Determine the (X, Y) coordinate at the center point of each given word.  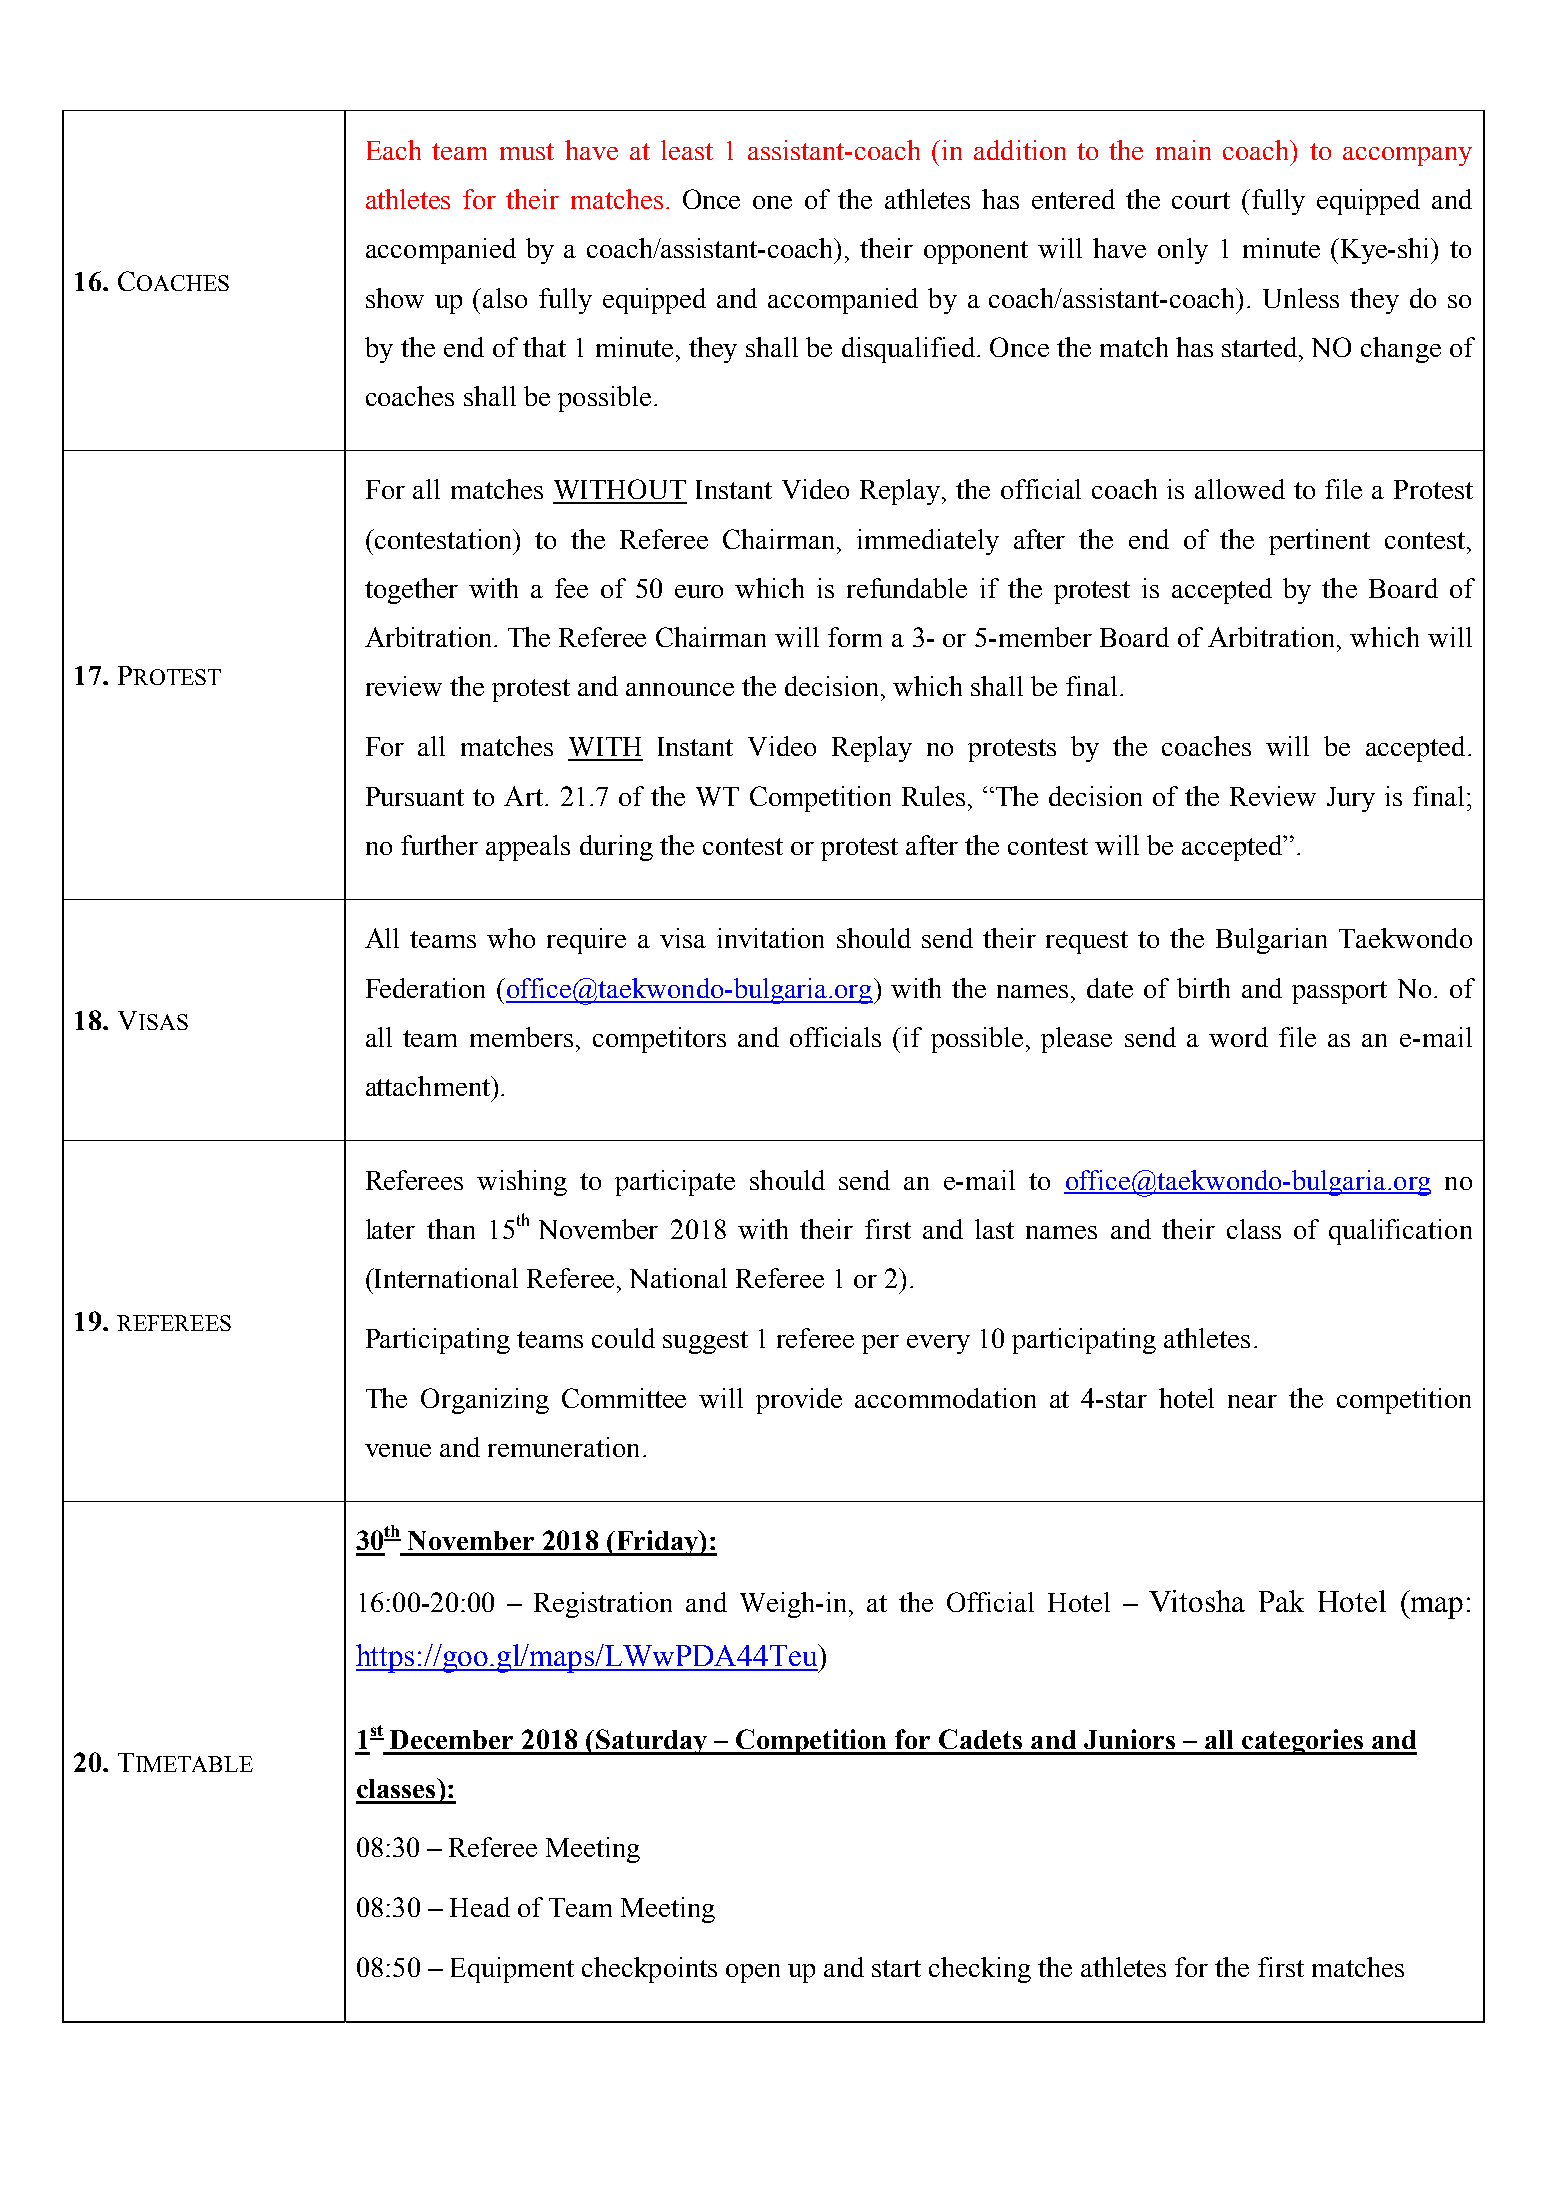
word (1238, 1037)
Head (480, 1907)
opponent (976, 252)
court (1201, 200)
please (1076, 1040)
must (527, 151)
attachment (429, 1086)
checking (980, 1970)
